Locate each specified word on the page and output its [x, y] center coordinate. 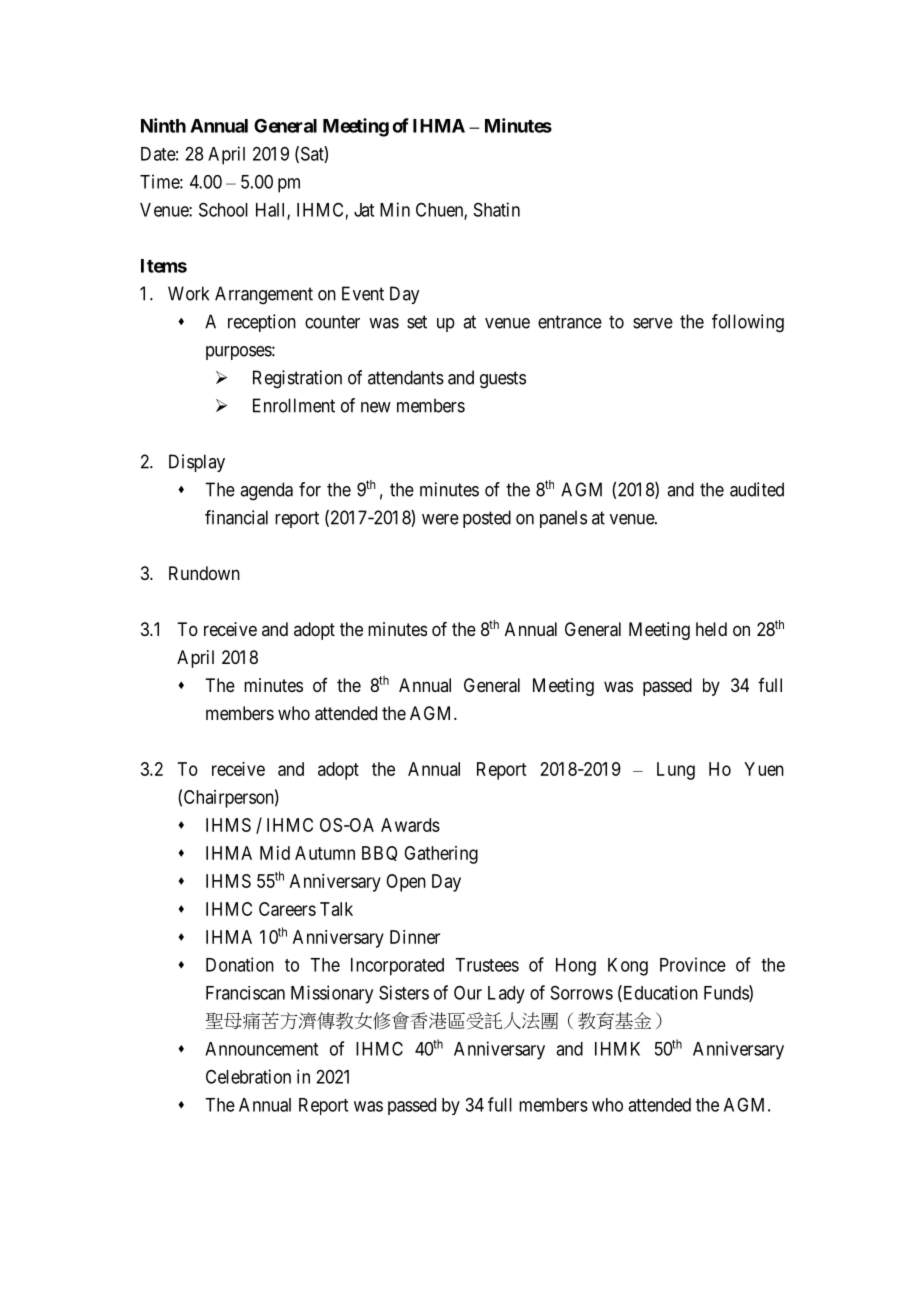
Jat [364, 210]
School [223, 209]
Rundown [204, 573]
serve [653, 323]
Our [468, 993]
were [440, 519]
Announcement [261, 1049]
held [711, 629]
